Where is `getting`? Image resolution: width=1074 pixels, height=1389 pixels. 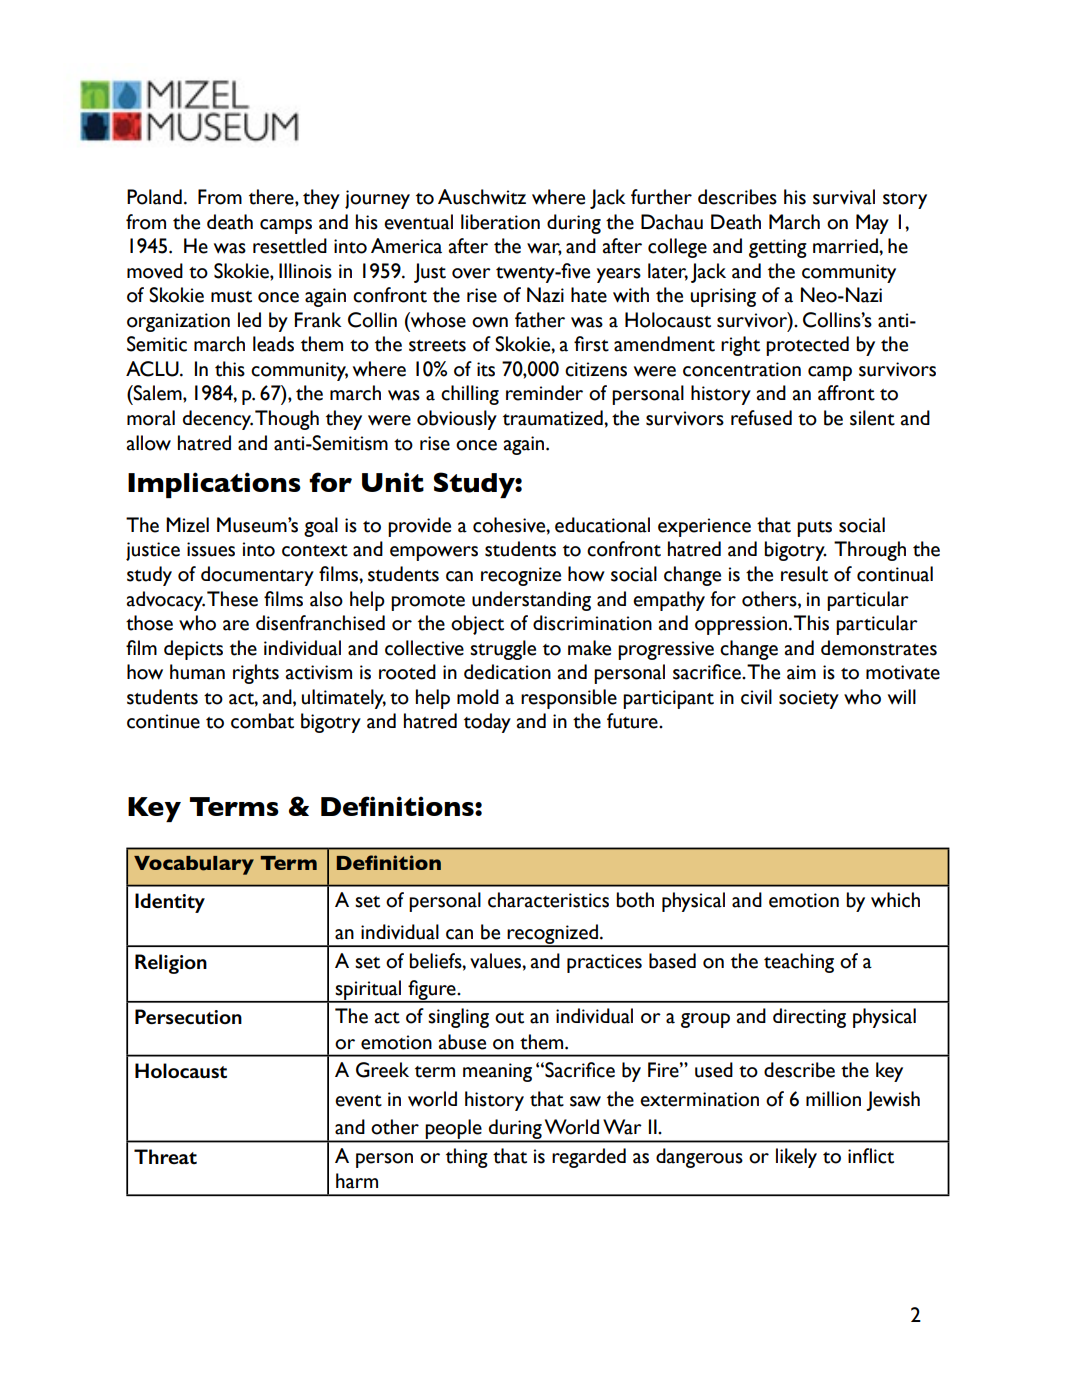
getting is located at coordinates (778, 248).
